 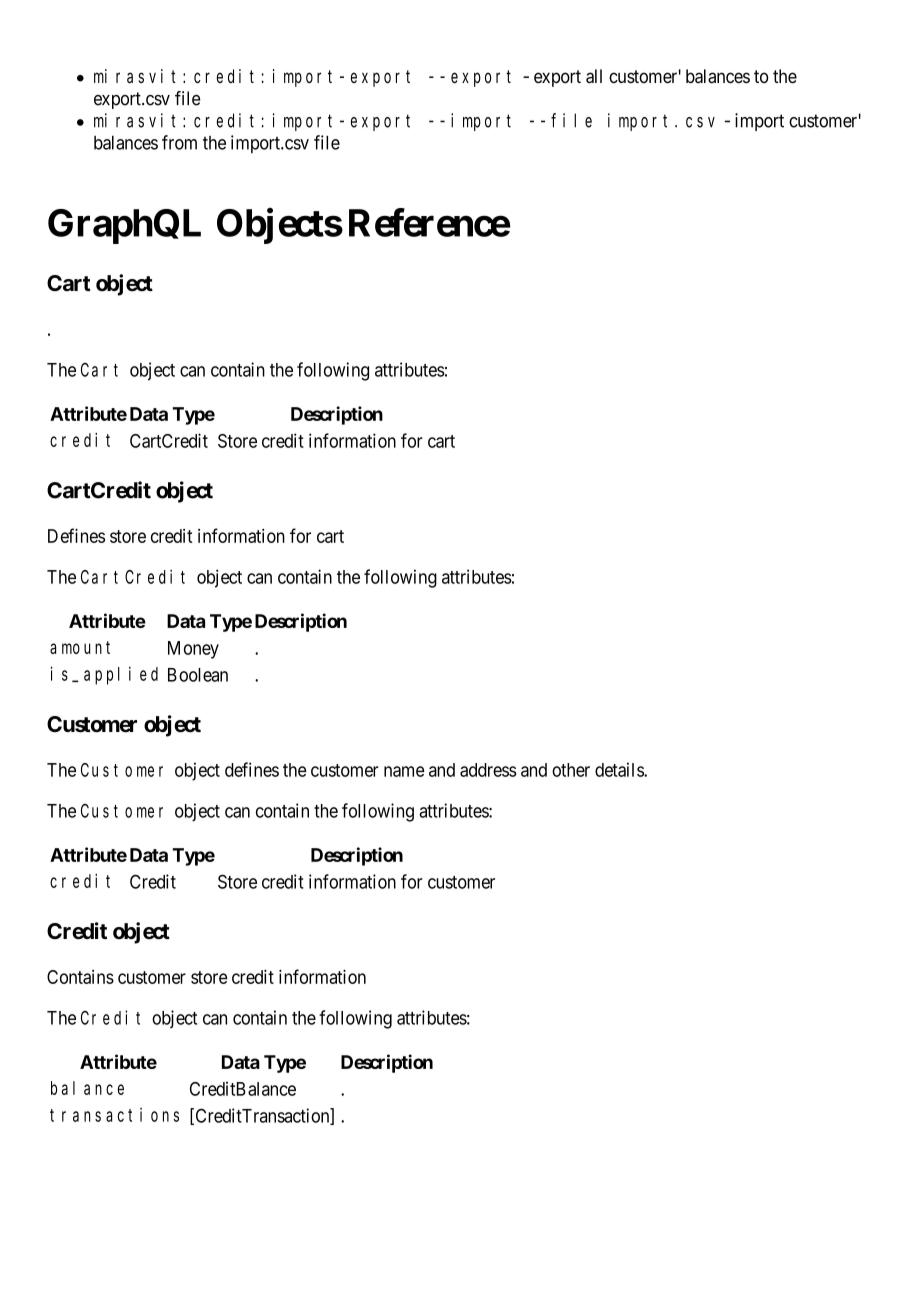 What do you see at coordinates (193, 650) in the screenshot?
I see `Money` at bounding box center [193, 650].
